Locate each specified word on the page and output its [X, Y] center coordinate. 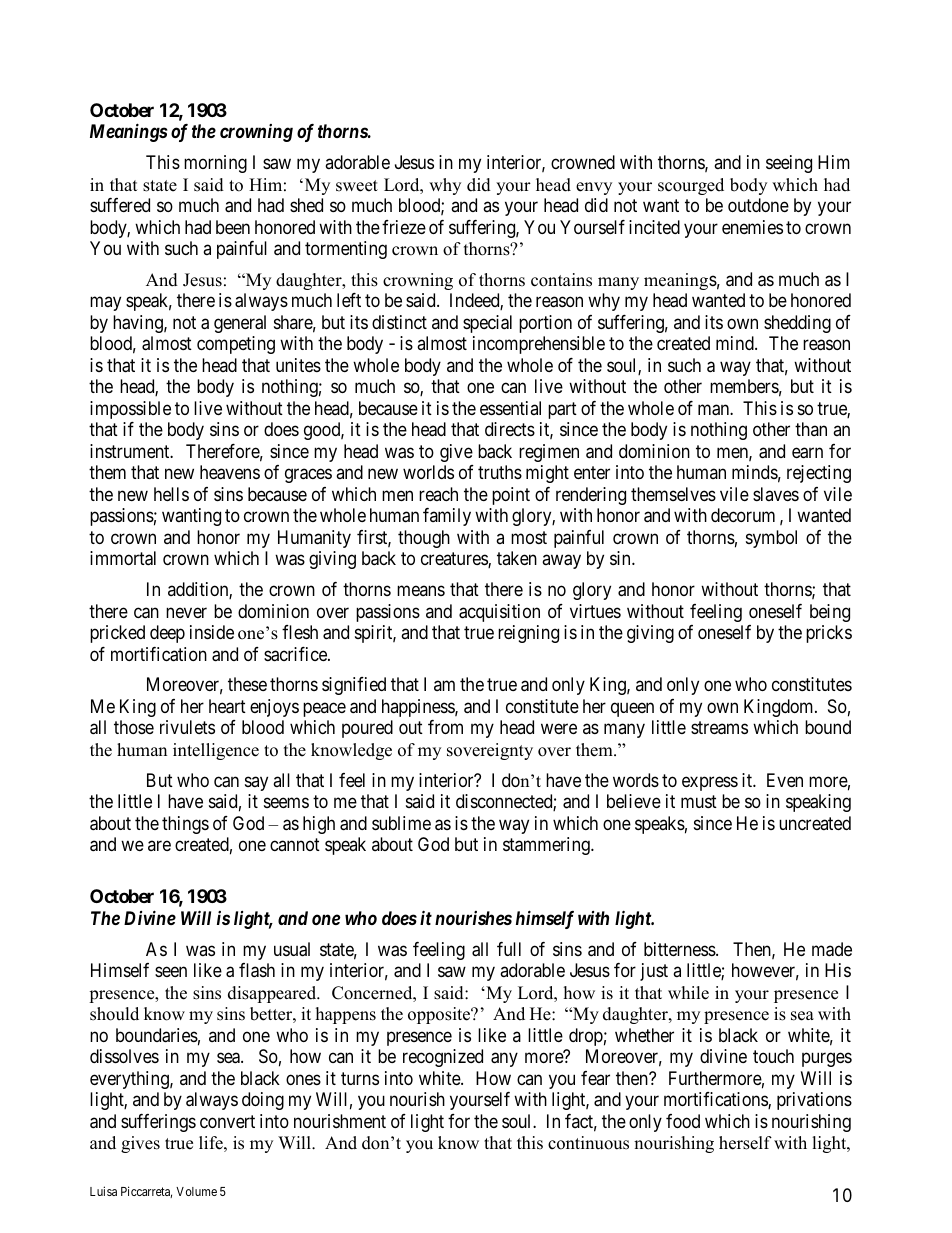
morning [215, 164]
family [447, 517]
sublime [401, 823]
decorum [743, 515]
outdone [758, 205]
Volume [196, 1191]
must [699, 801]
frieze [404, 227]
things [185, 825]
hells [171, 494]
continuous [588, 1143]
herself [745, 1143]
